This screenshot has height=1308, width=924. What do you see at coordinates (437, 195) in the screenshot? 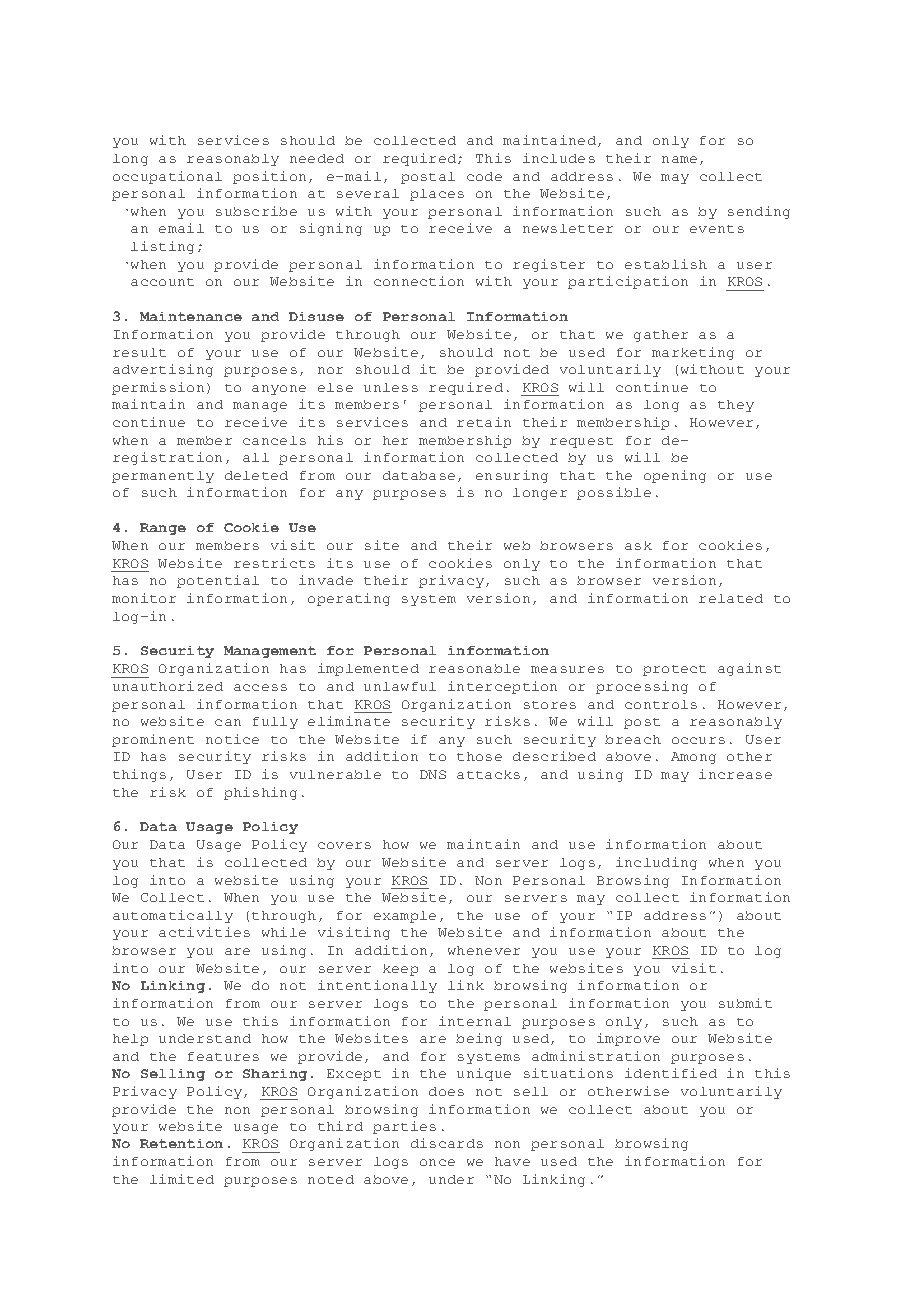
I see `places` at bounding box center [437, 195].
